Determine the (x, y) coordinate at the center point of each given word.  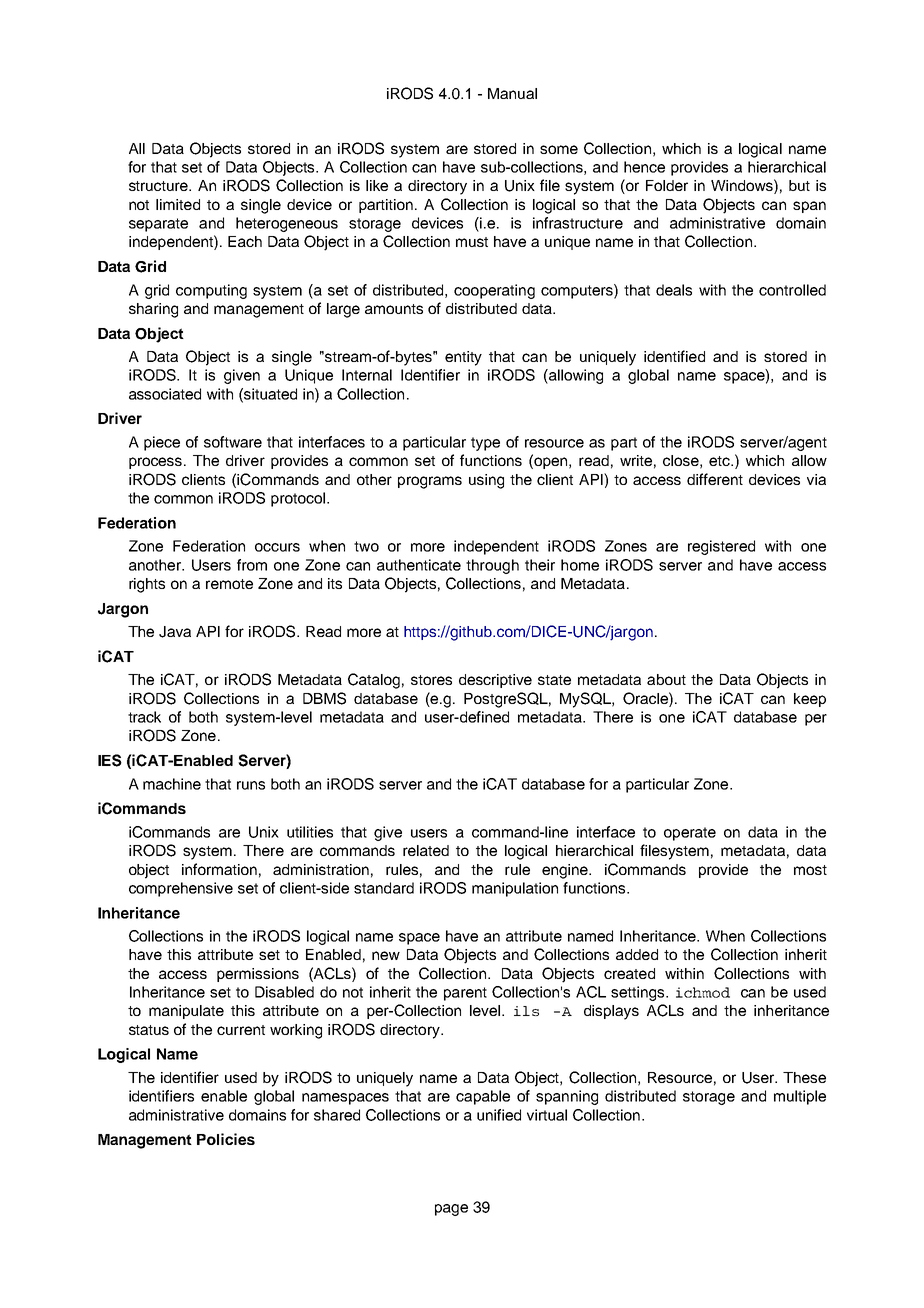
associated (165, 394)
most (810, 870)
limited (178, 204)
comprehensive (181, 889)
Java (175, 632)
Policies (226, 1139)
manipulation (515, 889)
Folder (667, 185)
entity (463, 358)
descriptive (495, 681)
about (666, 679)
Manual (512, 93)
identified (674, 356)
